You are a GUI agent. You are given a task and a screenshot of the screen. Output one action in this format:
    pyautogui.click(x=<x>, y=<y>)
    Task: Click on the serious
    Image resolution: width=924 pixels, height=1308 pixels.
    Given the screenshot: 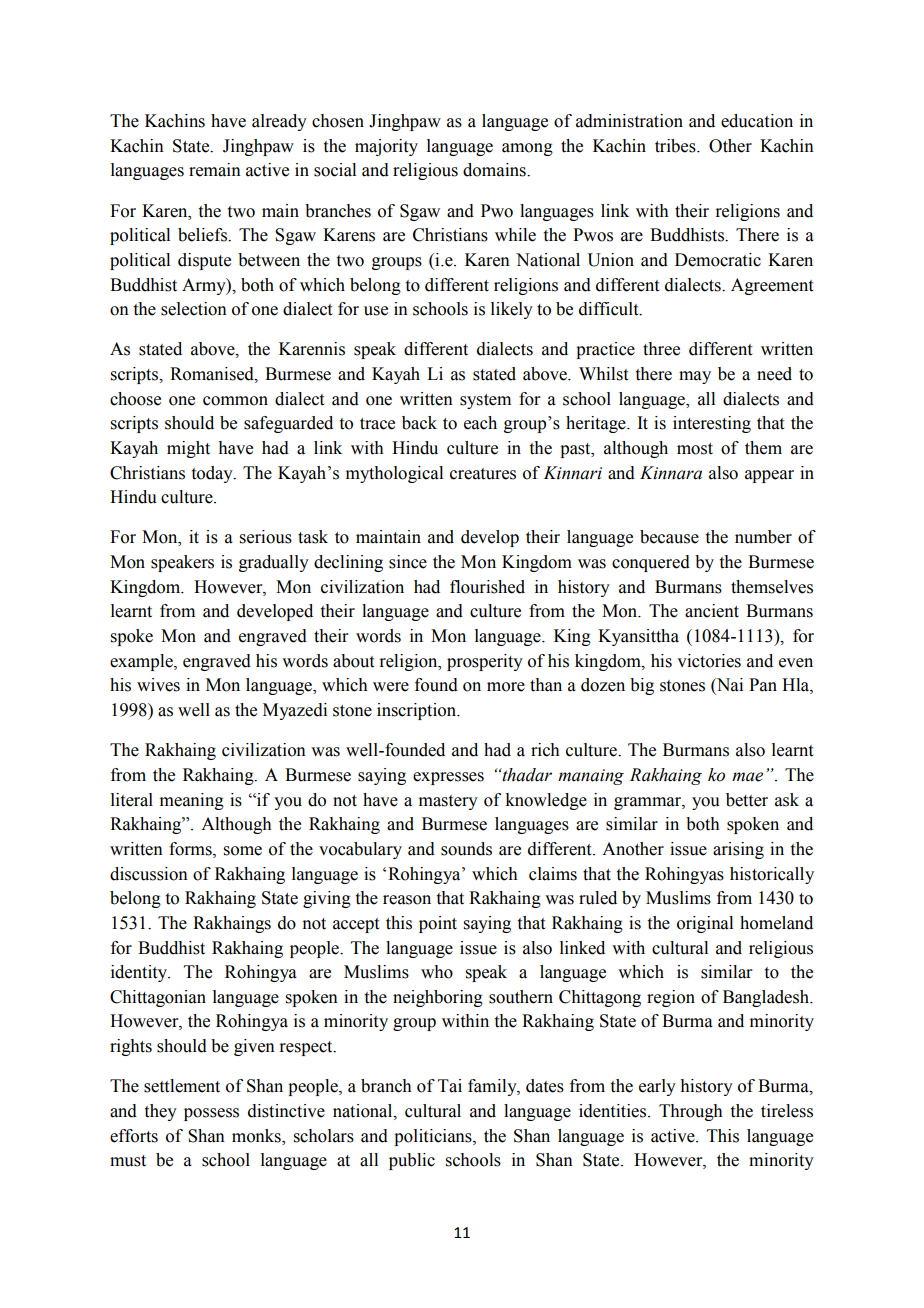 What is the action you would take?
    pyautogui.click(x=266, y=537)
